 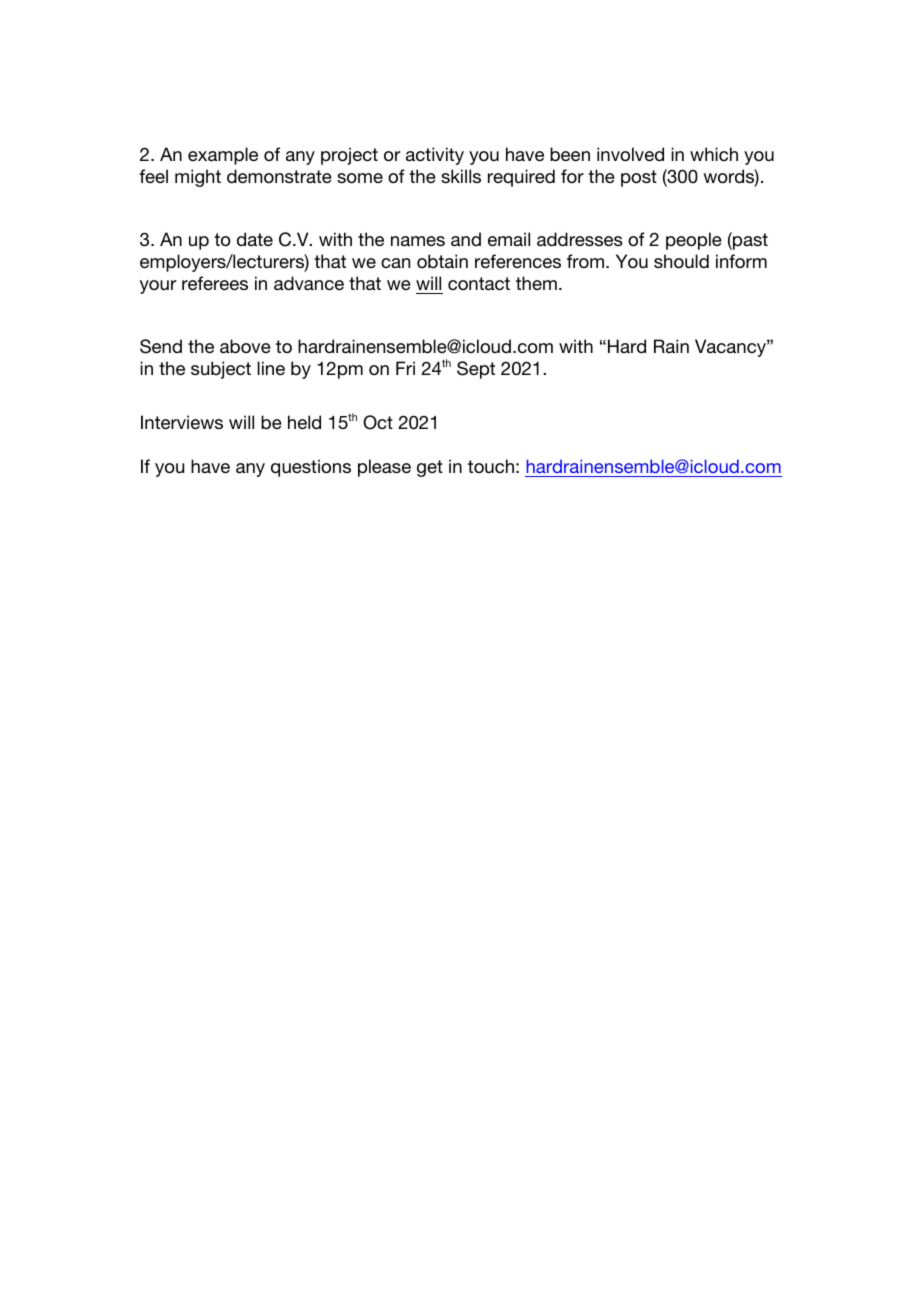 I want to click on get, so click(x=430, y=468).
